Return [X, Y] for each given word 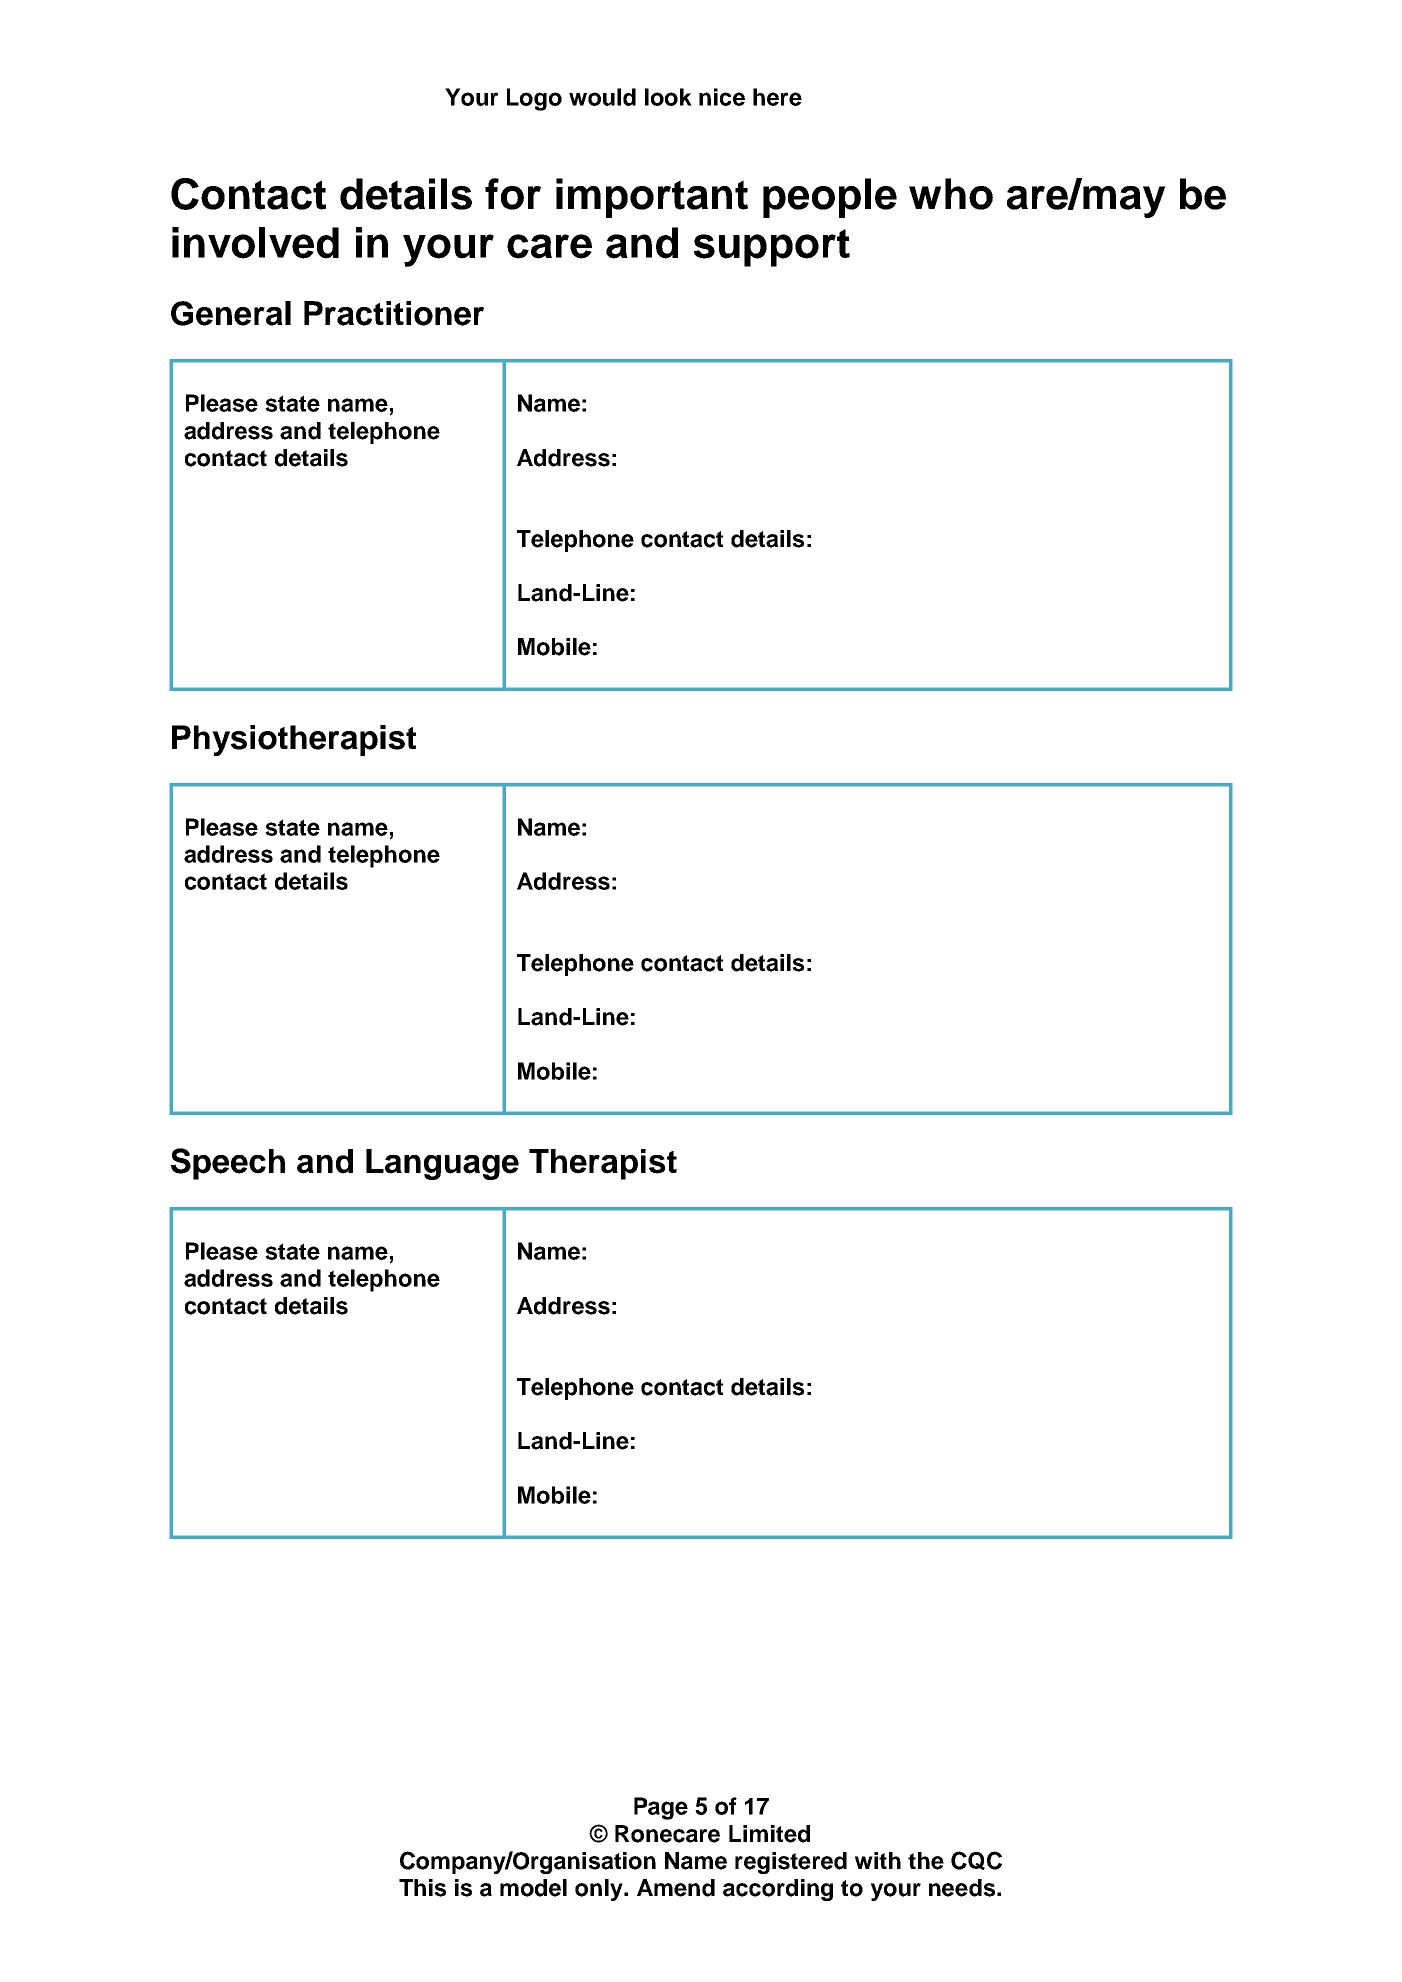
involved [255, 243]
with [878, 1860]
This [422, 1888]
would [602, 97]
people [830, 198]
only [600, 1890]
